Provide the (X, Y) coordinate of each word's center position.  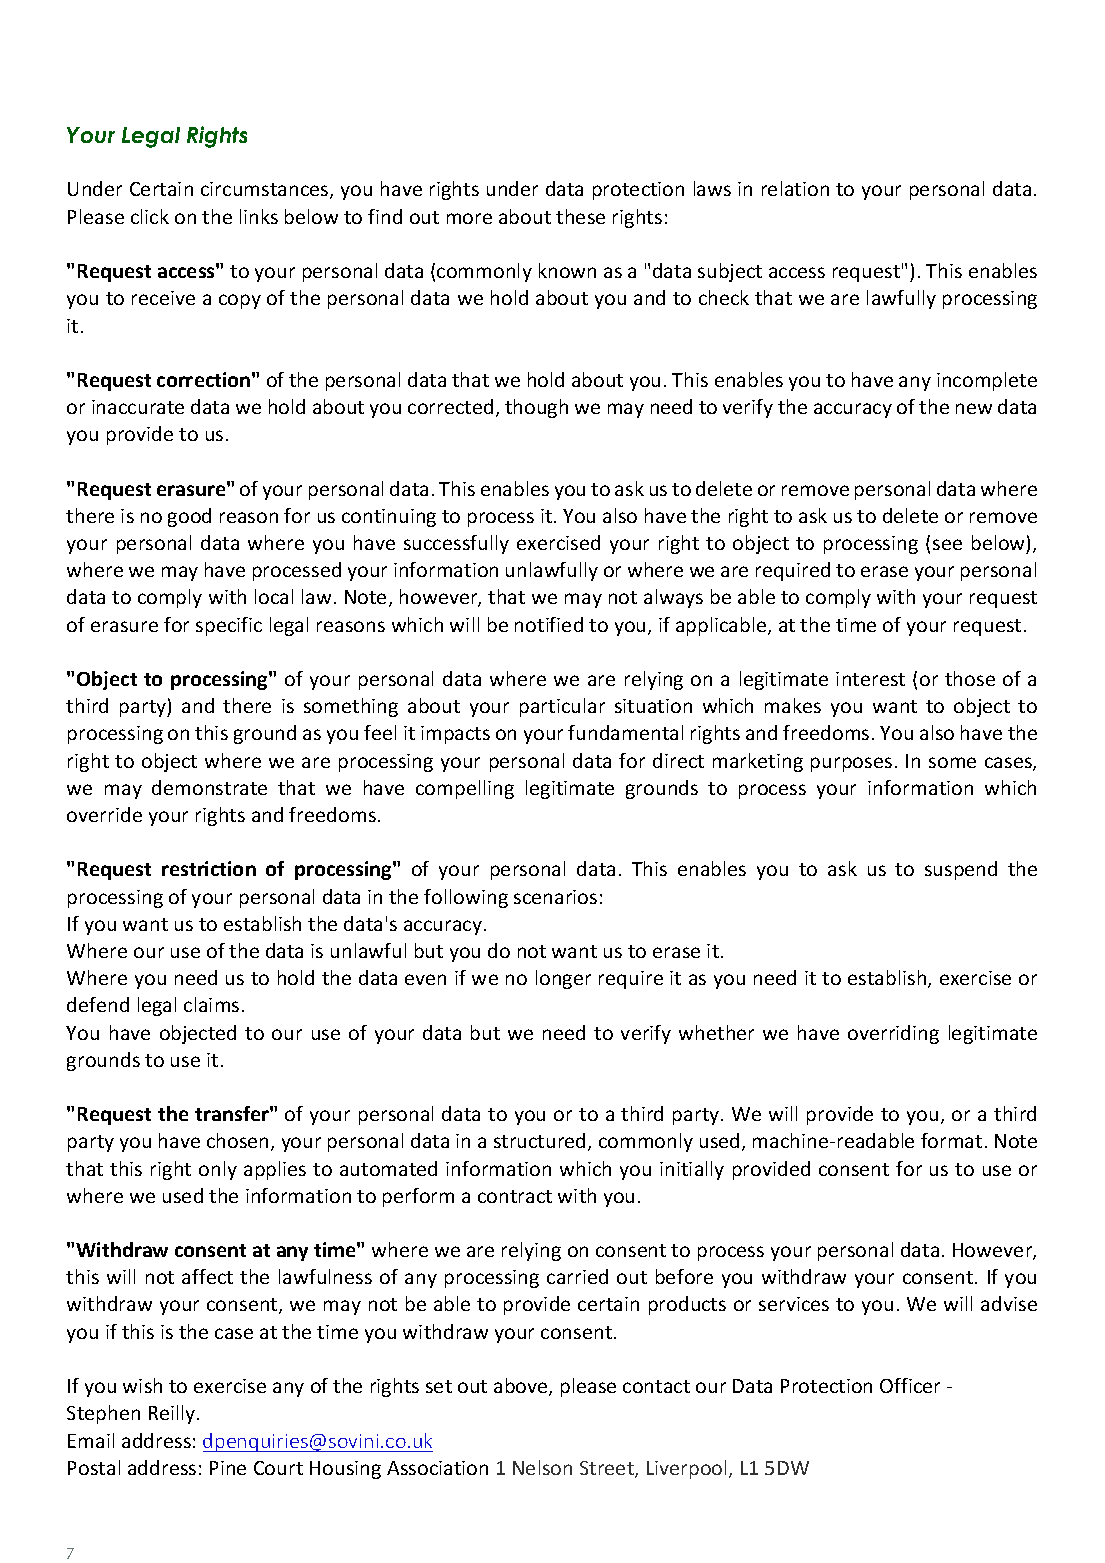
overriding (893, 1034)
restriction (209, 868)
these (580, 216)
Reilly (173, 1414)
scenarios (555, 897)
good (189, 517)
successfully (456, 544)
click (150, 216)
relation (795, 188)
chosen (237, 1140)
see (947, 544)
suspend (961, 870)
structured (541, 1142)
